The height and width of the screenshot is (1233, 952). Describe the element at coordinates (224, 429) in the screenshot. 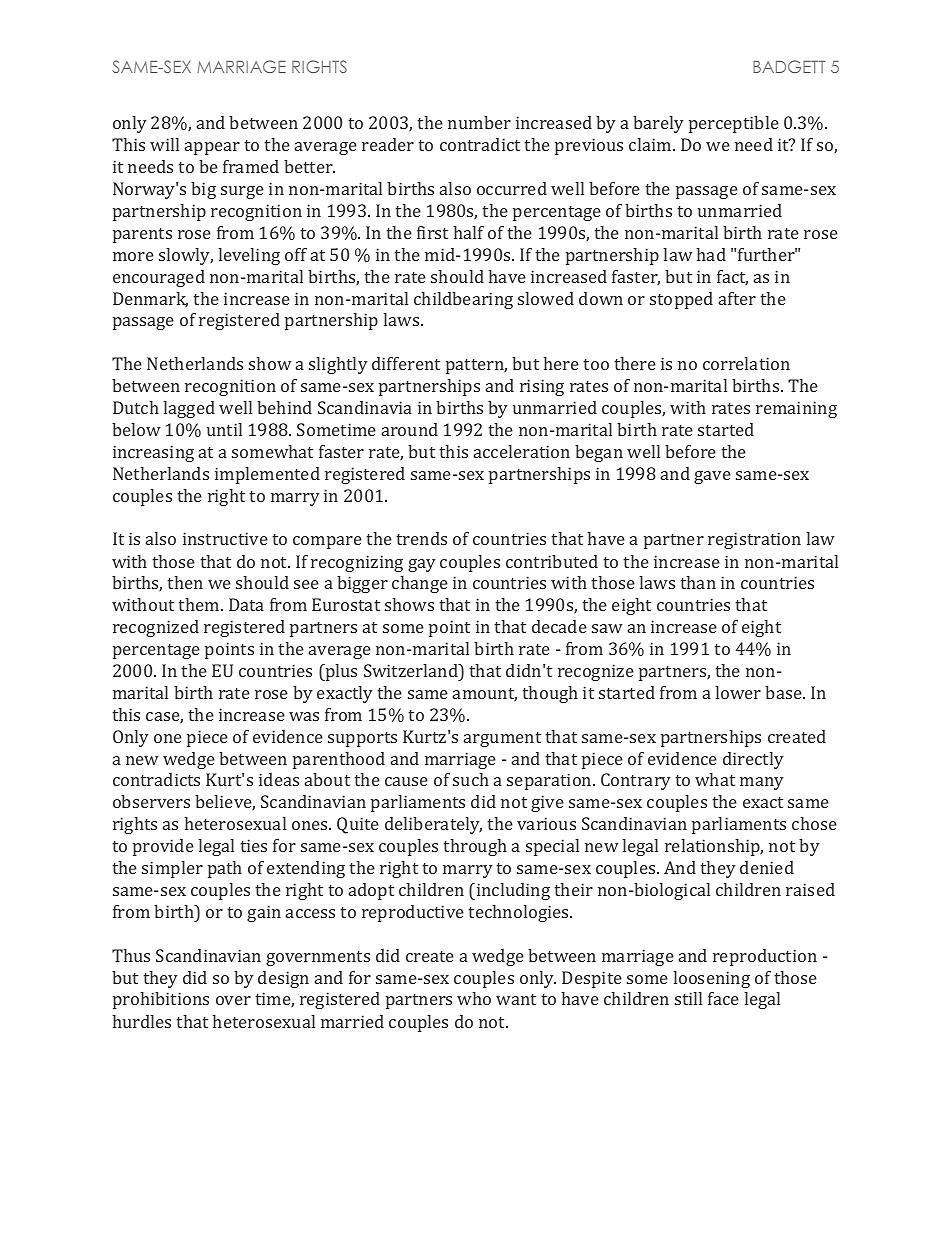

I see `until` at that location.
